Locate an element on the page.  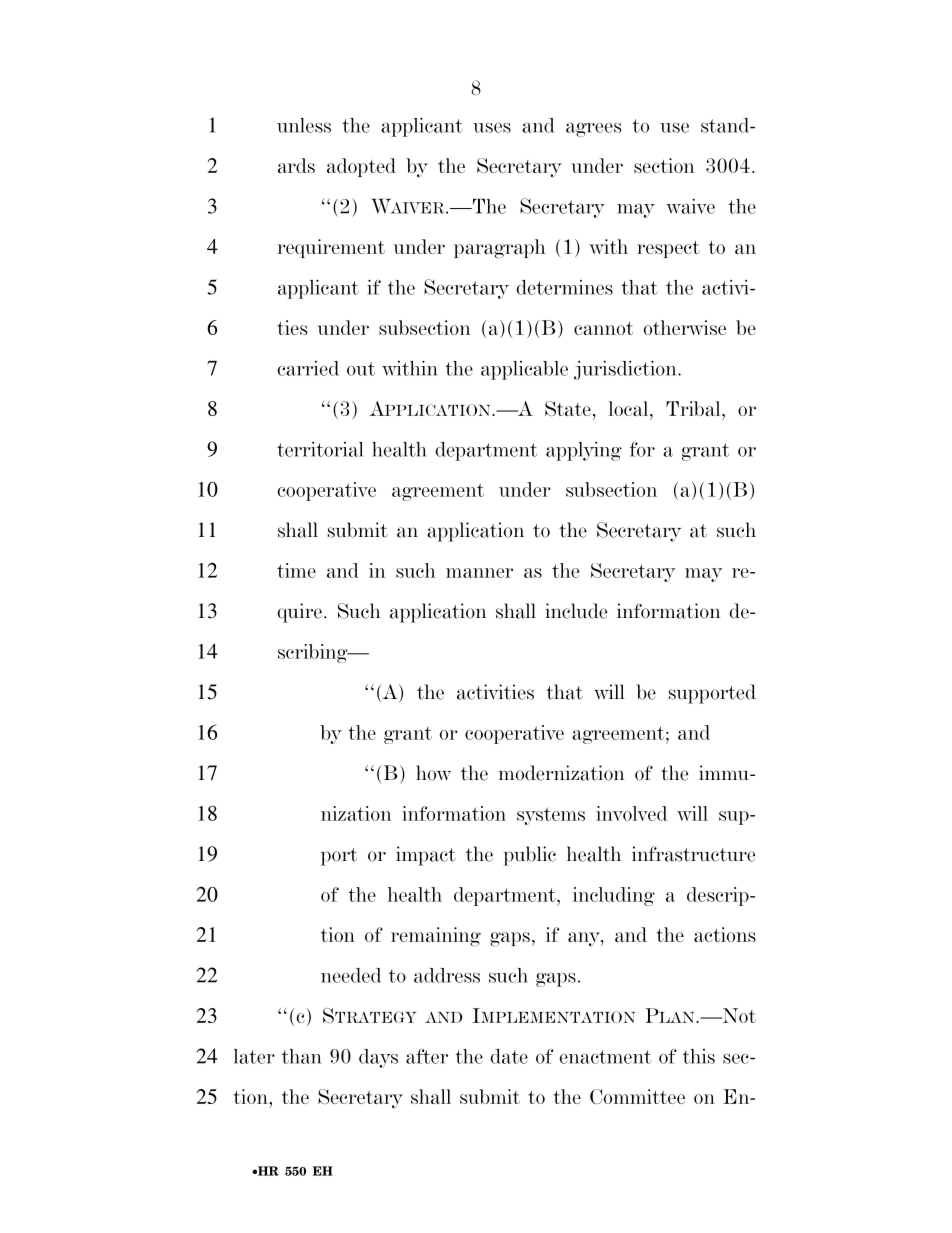
unless is located at coordinates (304, 125).
